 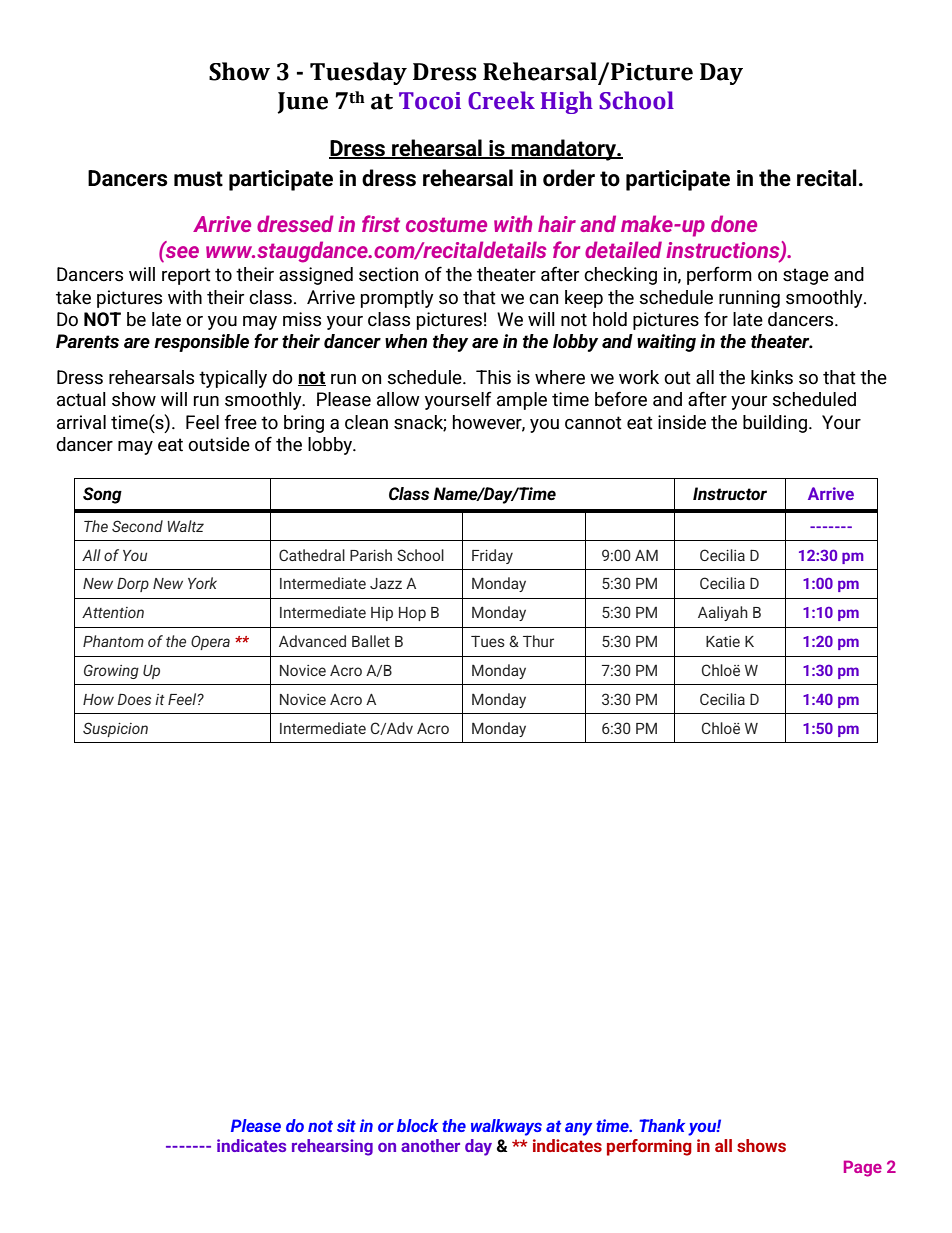 What do you see at coordinates (332, 1147) in the page?
I see `rehearsing` at bounding box center [332, 1147].
